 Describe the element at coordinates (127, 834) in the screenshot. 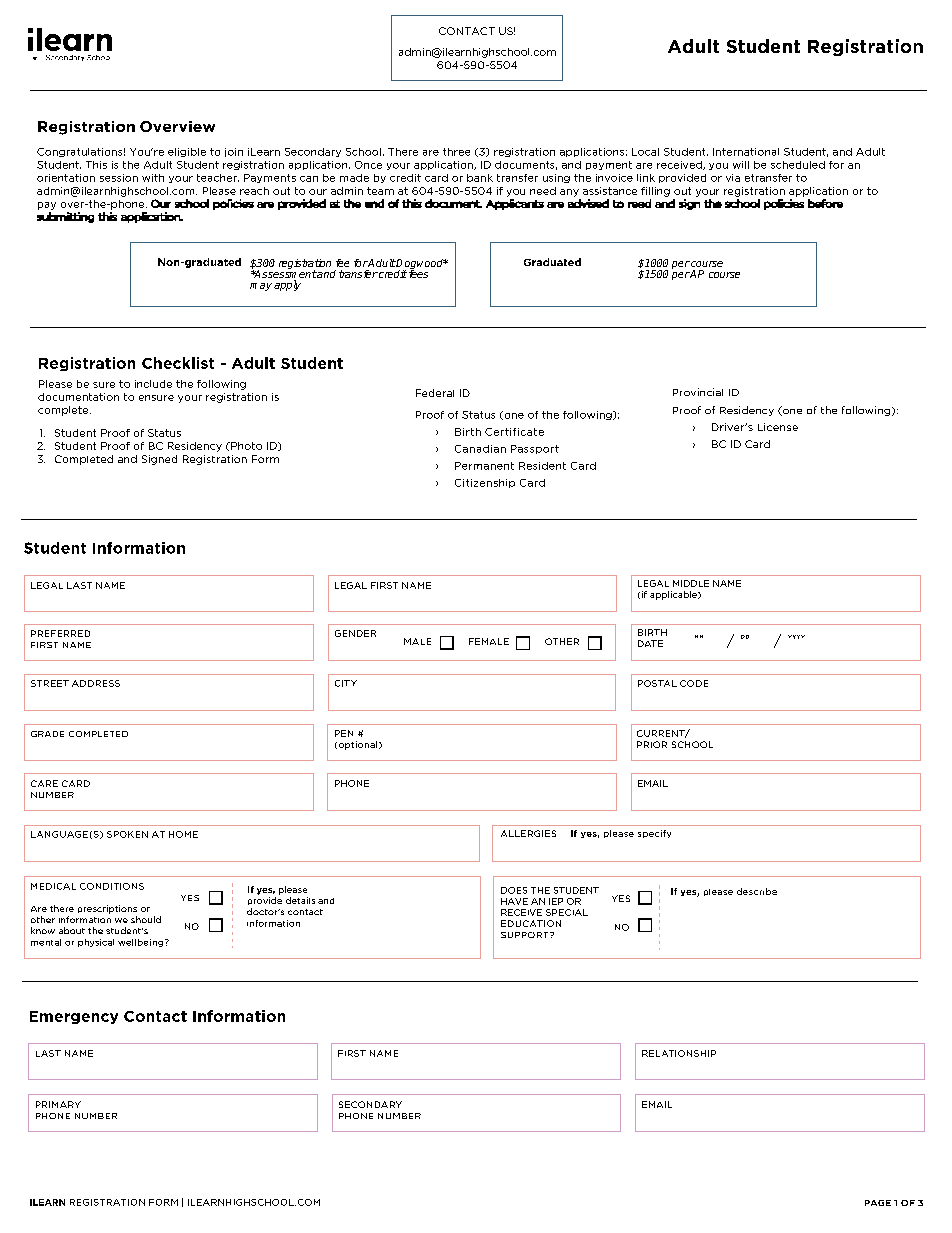

I see `SPOKEN` at that location.
